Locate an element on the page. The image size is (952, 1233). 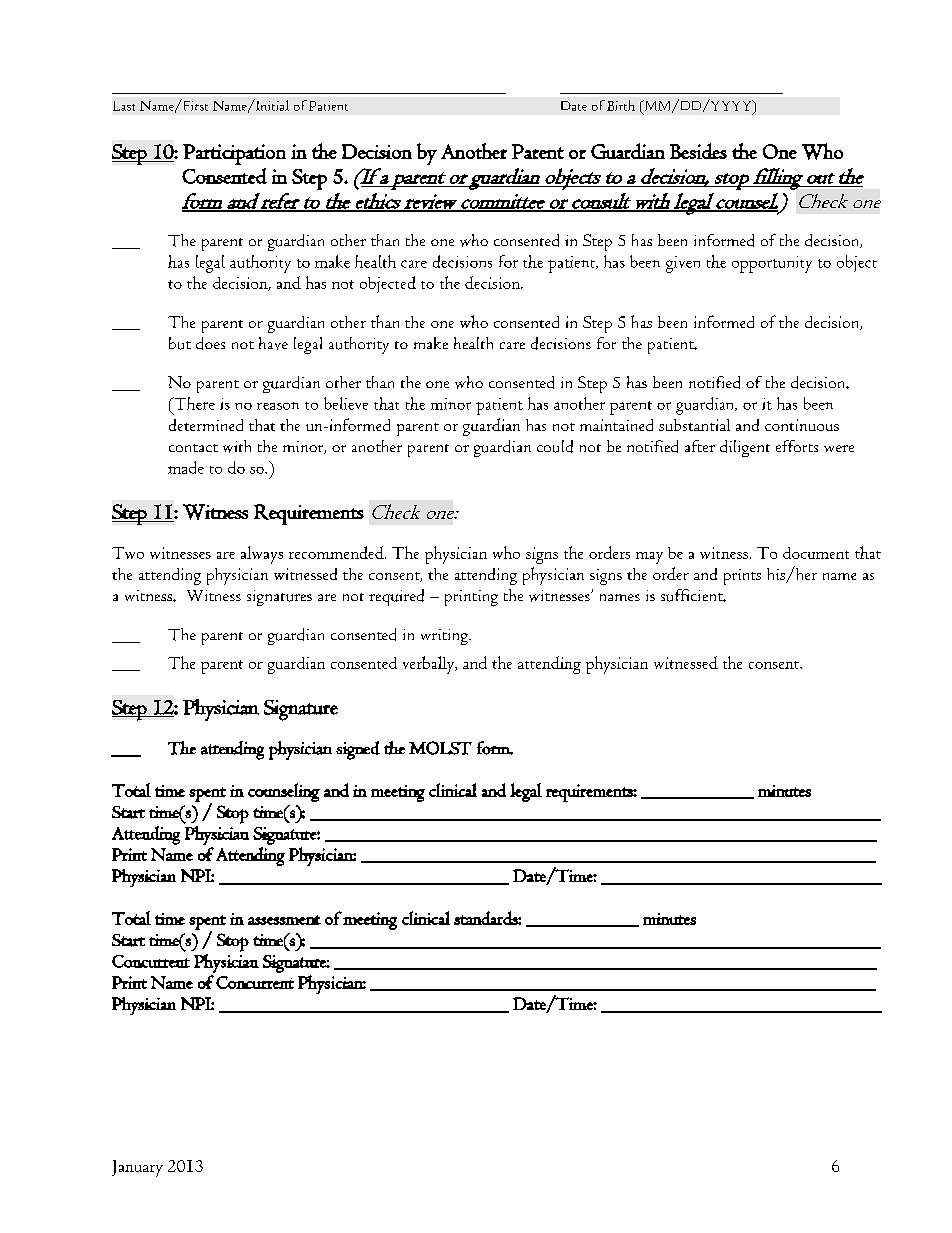
January is located at coordinates (137, 1168).
